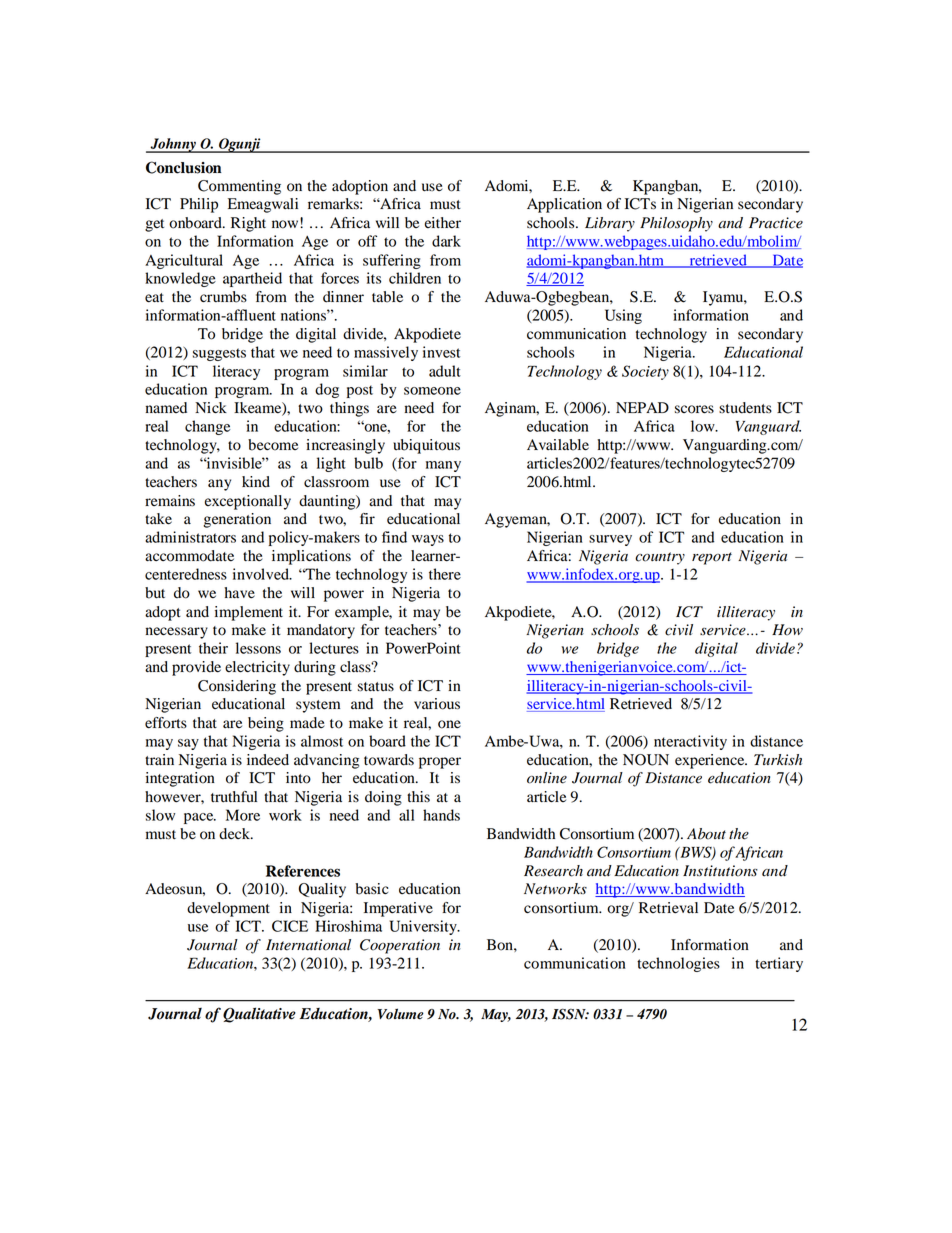 The height and width of the document is (1233, 952). What do you see at coordinates (219, 354) in the document?
I see `suggests` at bounding box center [219, 354].
